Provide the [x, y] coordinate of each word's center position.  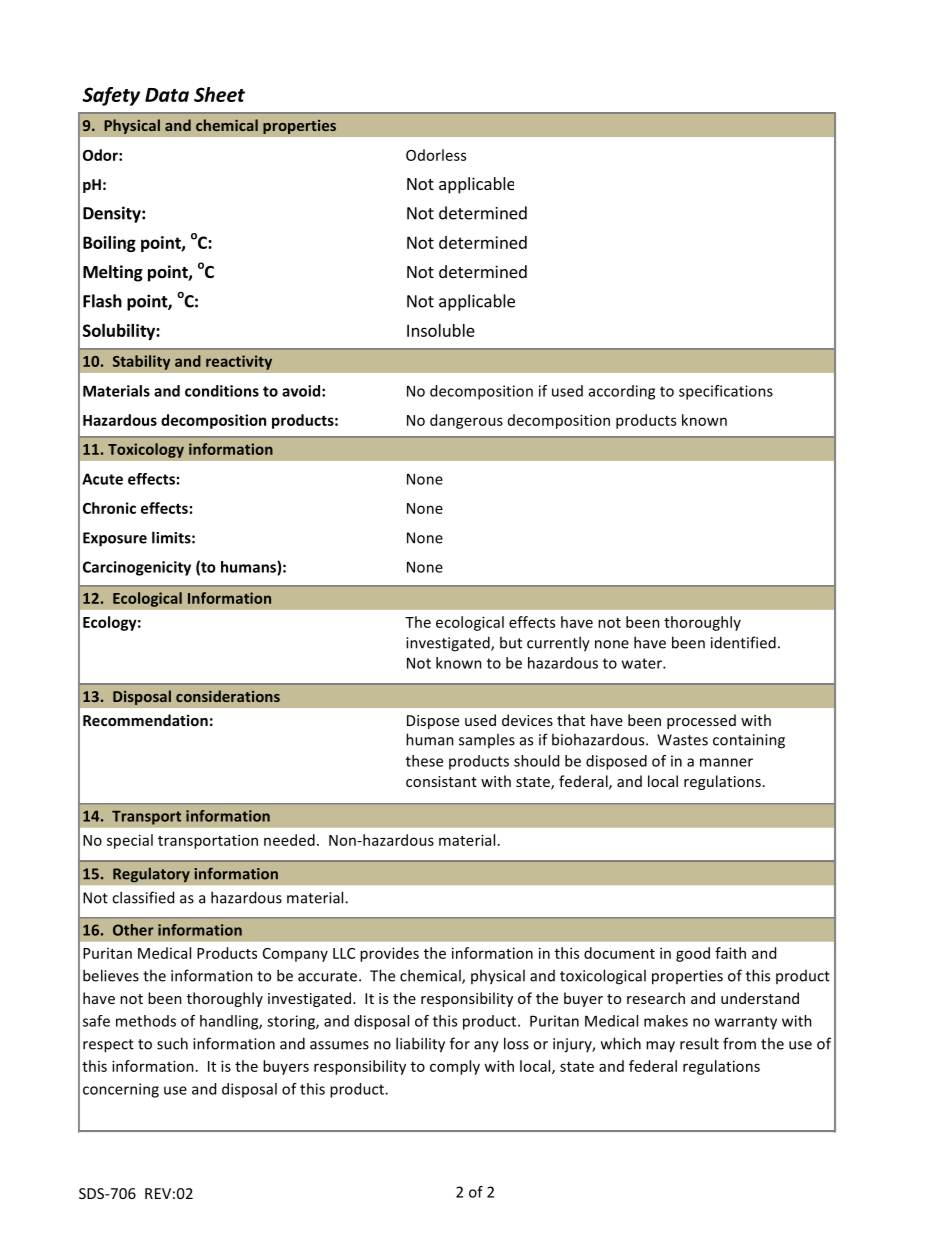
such [172, 1043]
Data [167, 95]
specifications [726, 392]
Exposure [115, 539]
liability [420, 1045]
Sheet [219, 94]
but [511, 642]
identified [743, 642]
